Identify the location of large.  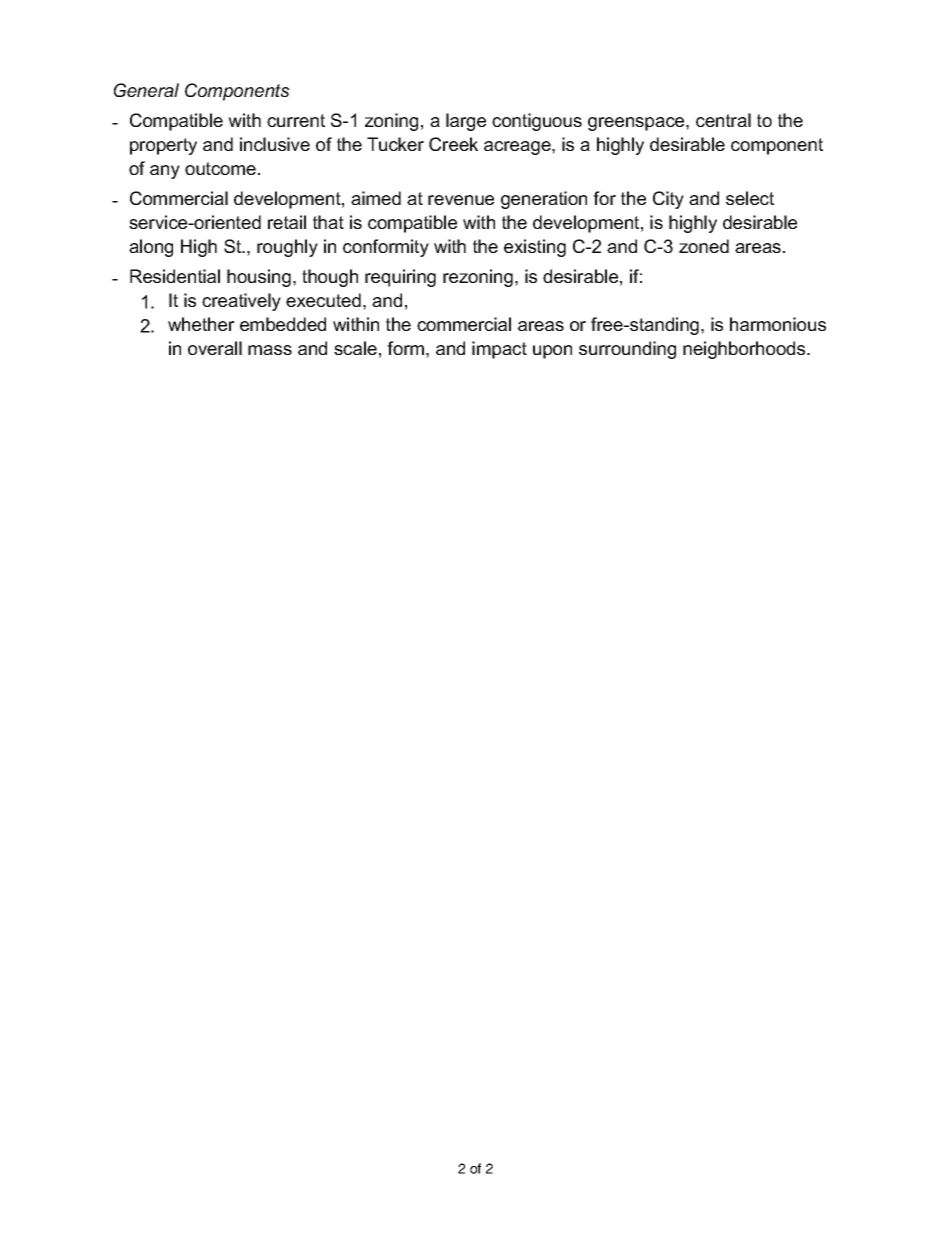
(466, 122).
